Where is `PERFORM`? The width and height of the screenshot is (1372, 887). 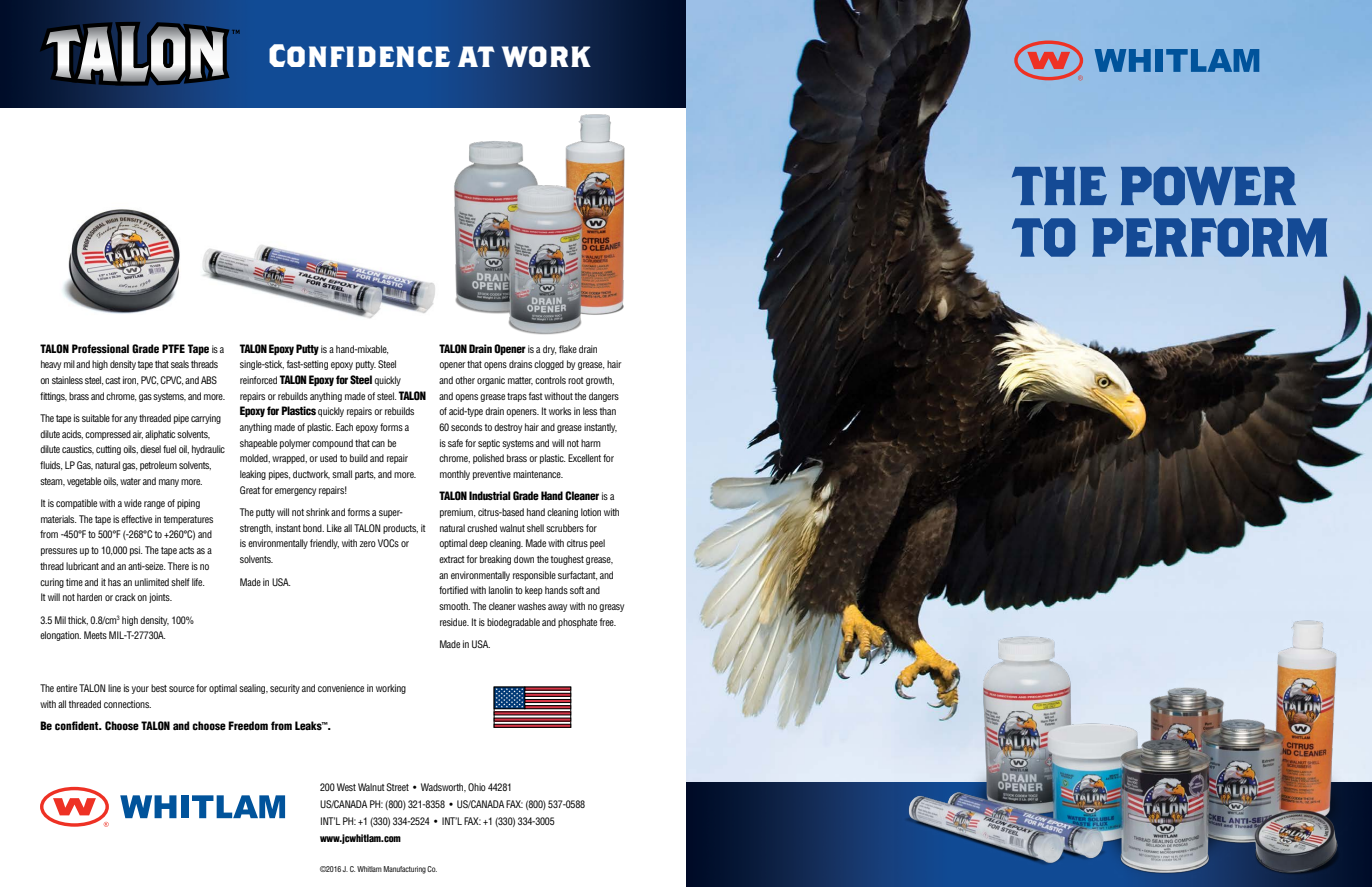 PERFORM is located at coordinates (1209, 237).
